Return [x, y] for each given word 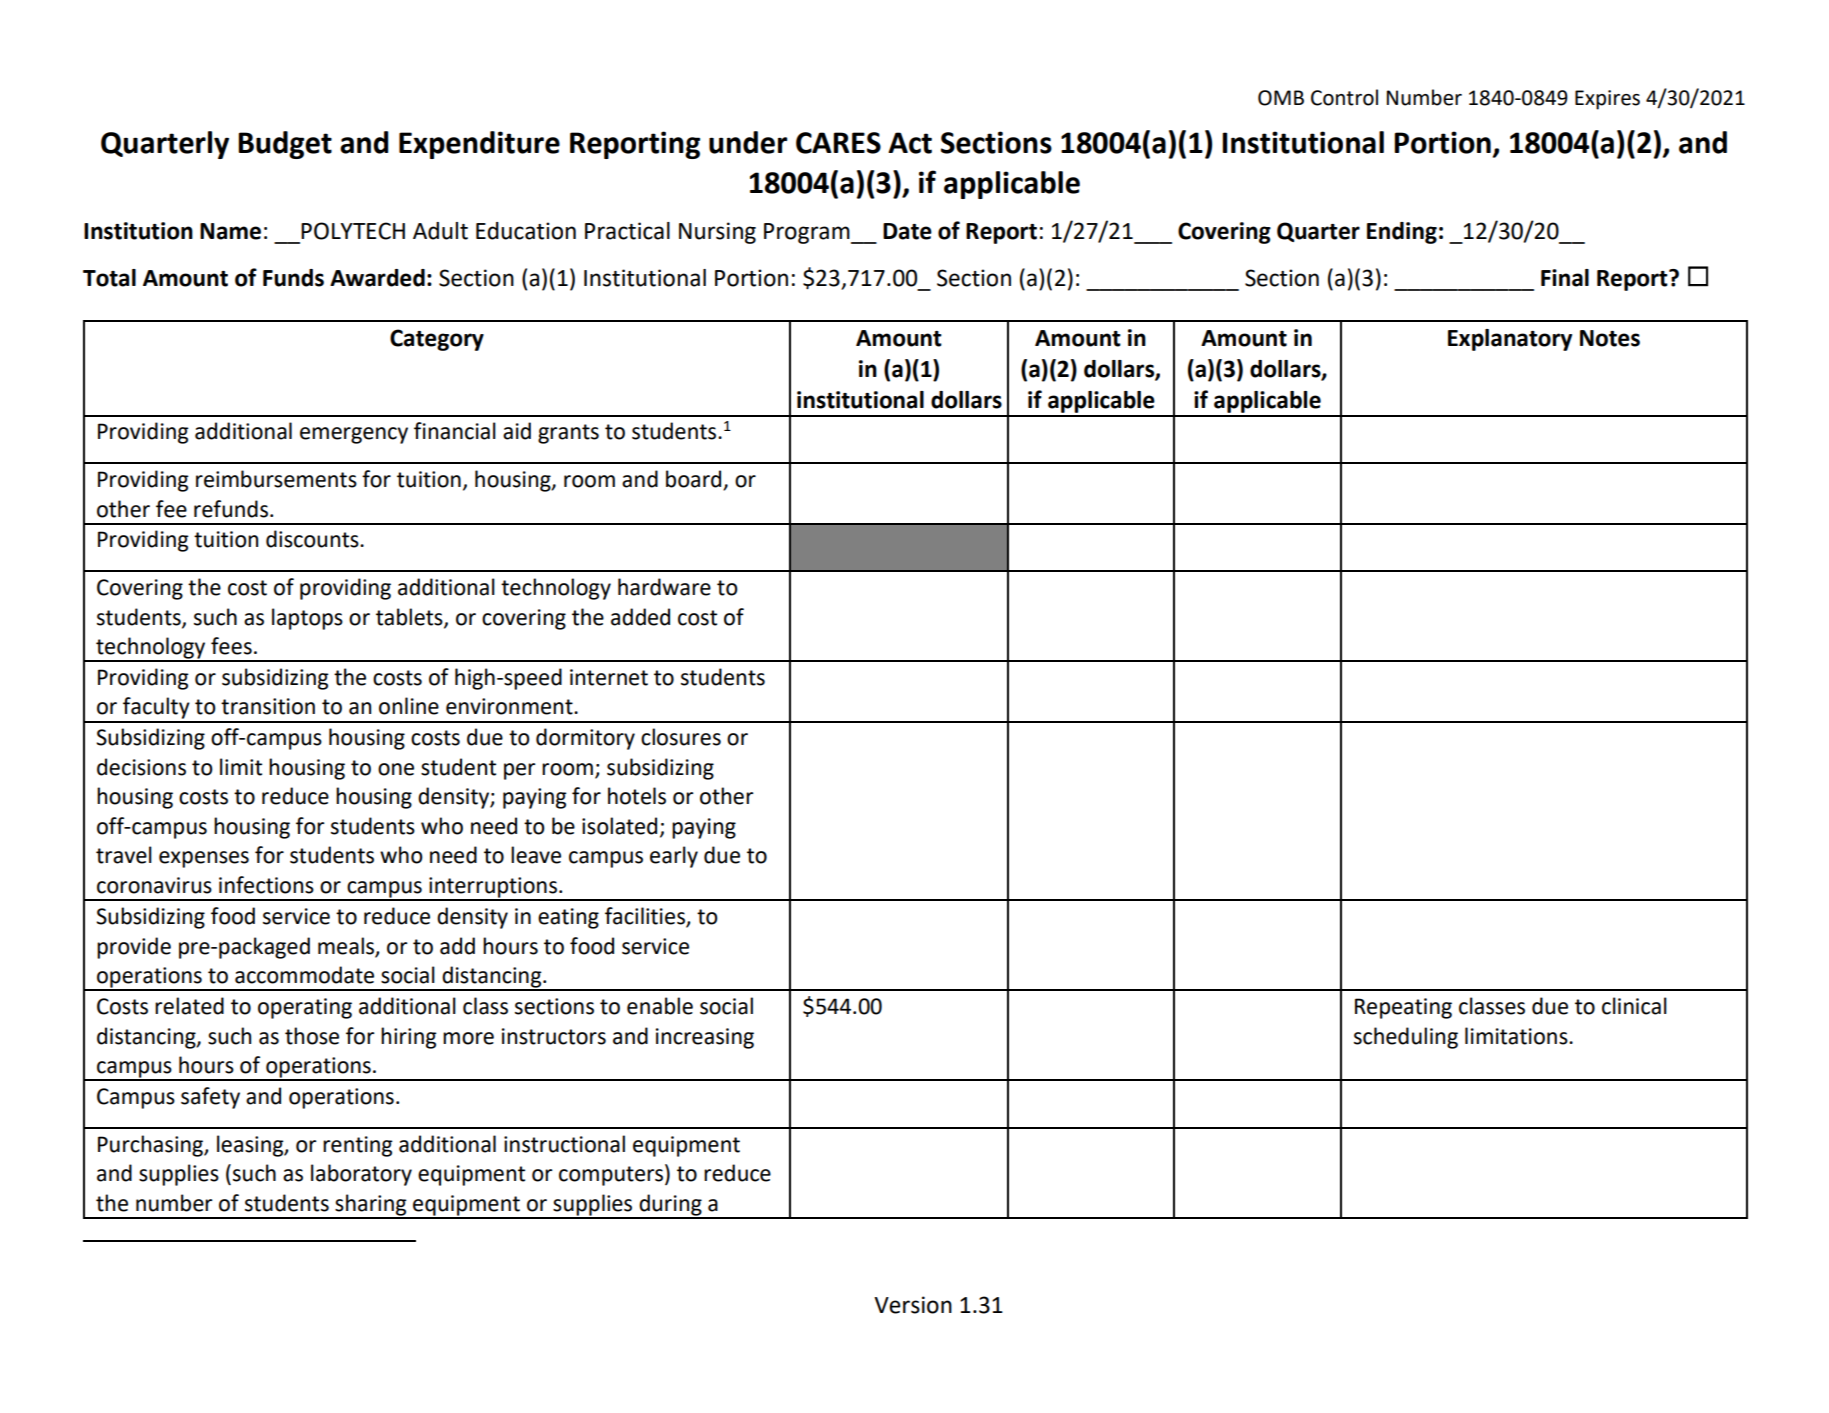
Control [1344, 97]
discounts [313, 539]
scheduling [1406, 1038]
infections [266, 885]
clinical [1634, 1006]
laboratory [361, 1175]
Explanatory [1510, 340]
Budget [285, 145]
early [674, 857]
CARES [838, 143]
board [695, 480]
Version [913, 1305]
